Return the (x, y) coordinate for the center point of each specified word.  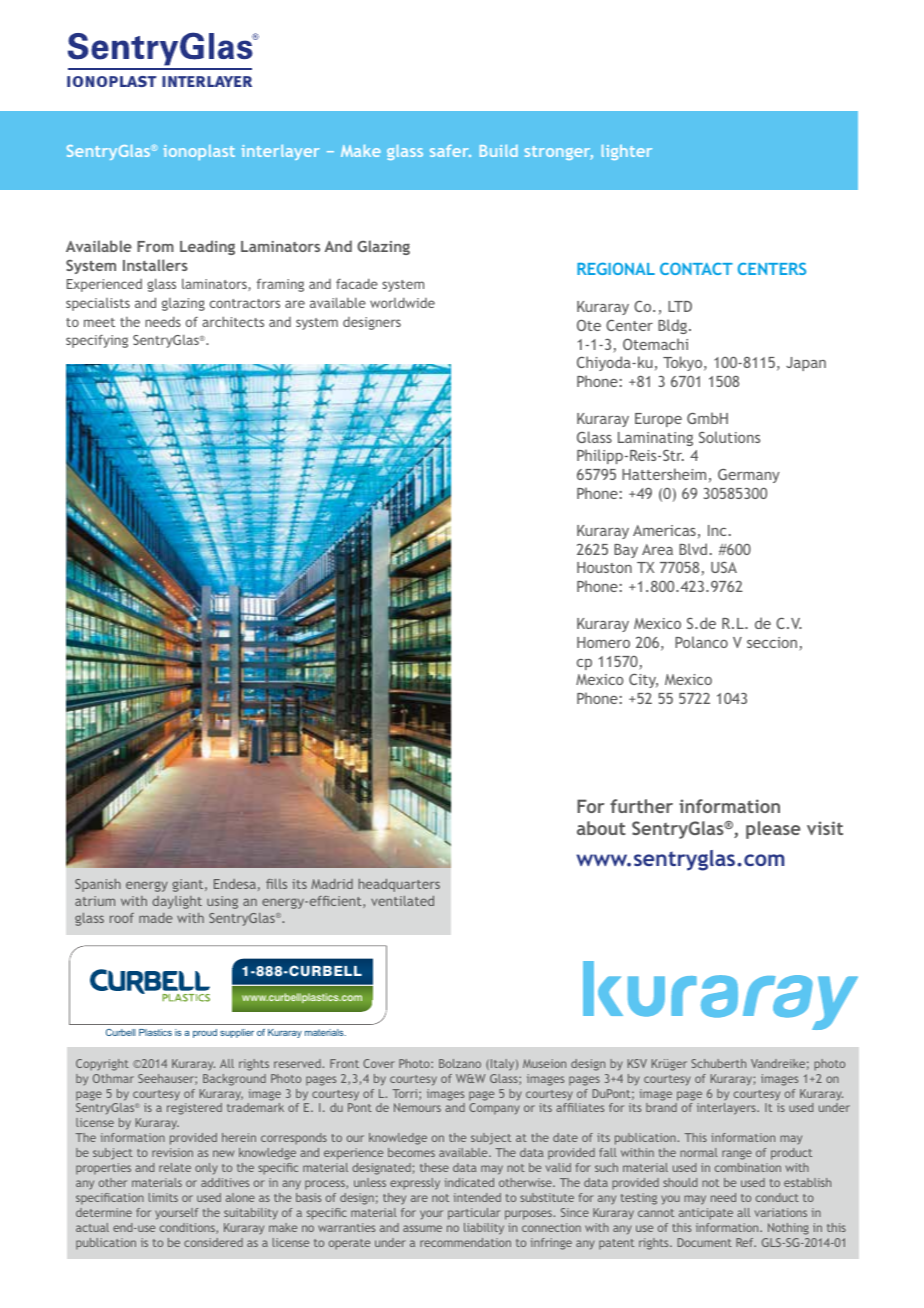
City (643, 681)
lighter (627, 152)
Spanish (98, 885)
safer (450, 151)
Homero (603, 642)
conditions (188, 1228)
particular (474, 1214)
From (155, 246)
